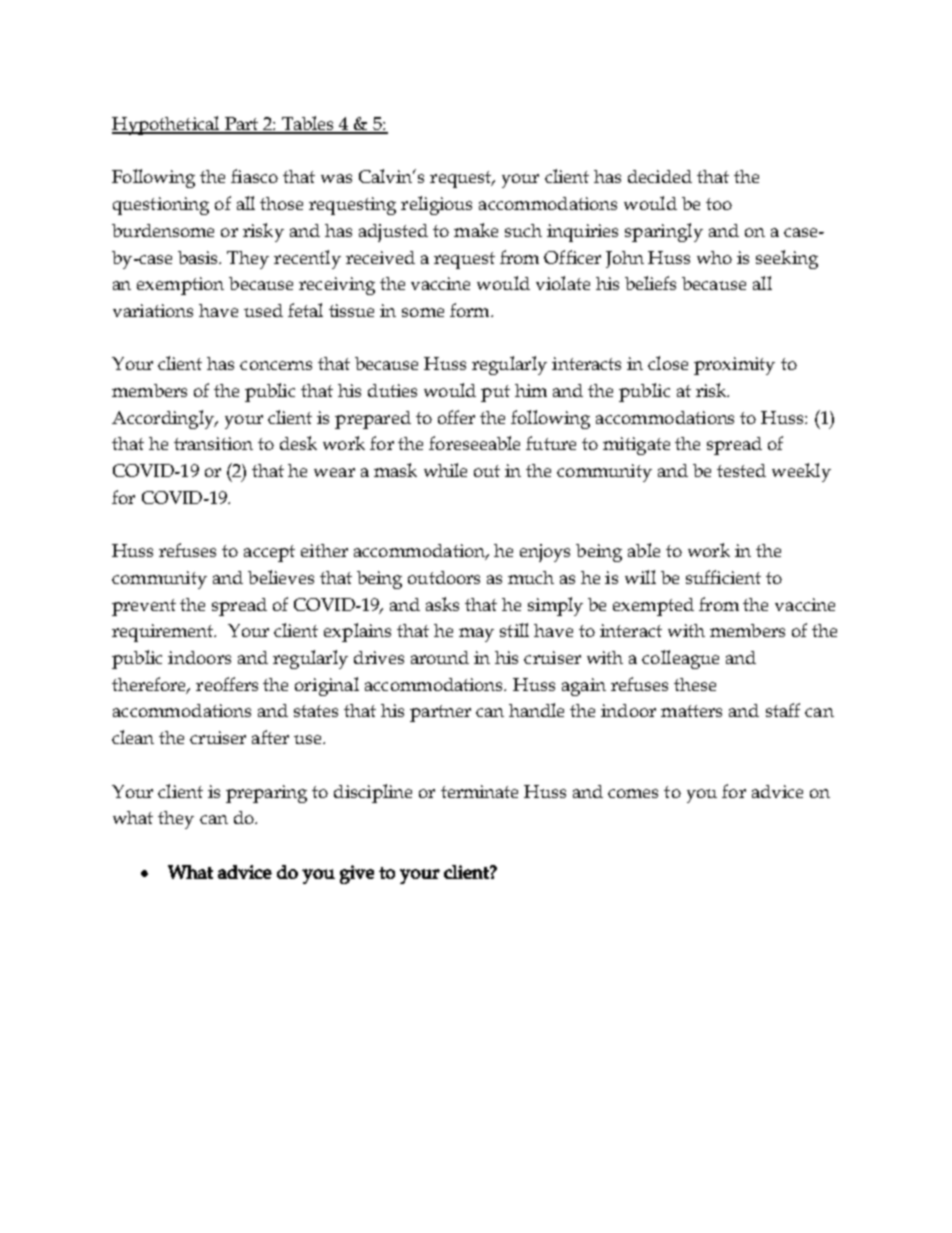  What do you see at coordinates (741, 470) in the screenshot?
I see `tested` at bounding box center [741, 470].
